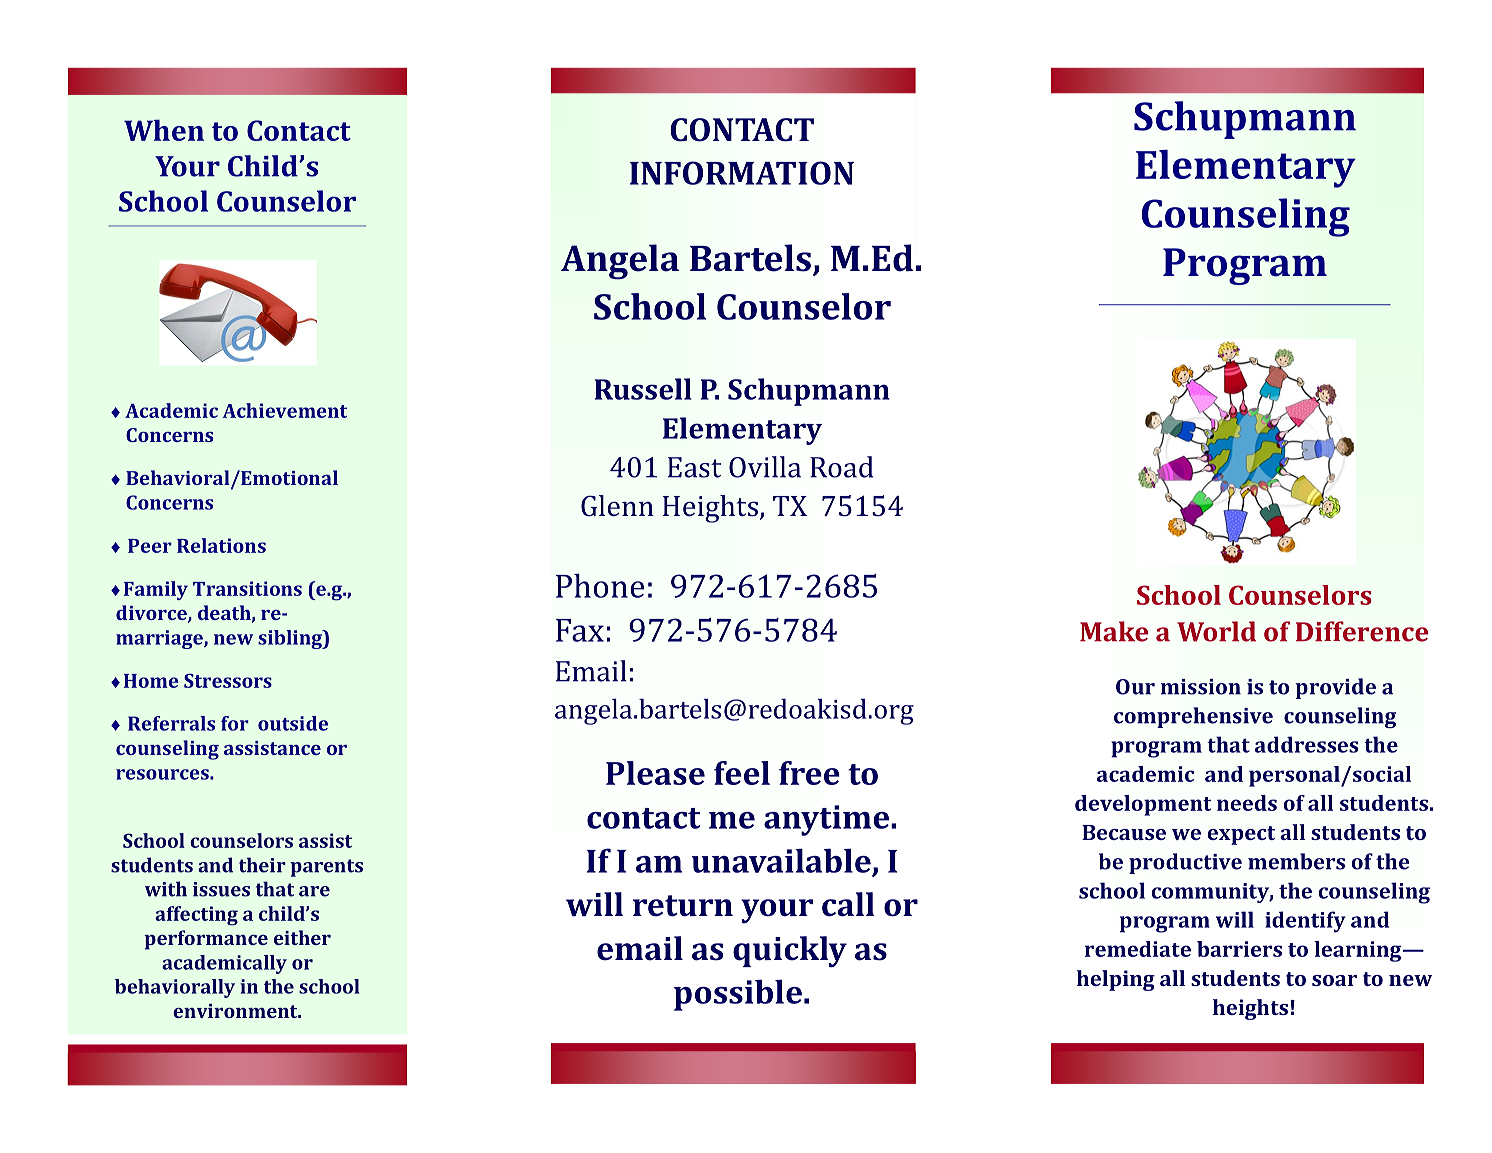  I want to click on their, so click(262, 865).
